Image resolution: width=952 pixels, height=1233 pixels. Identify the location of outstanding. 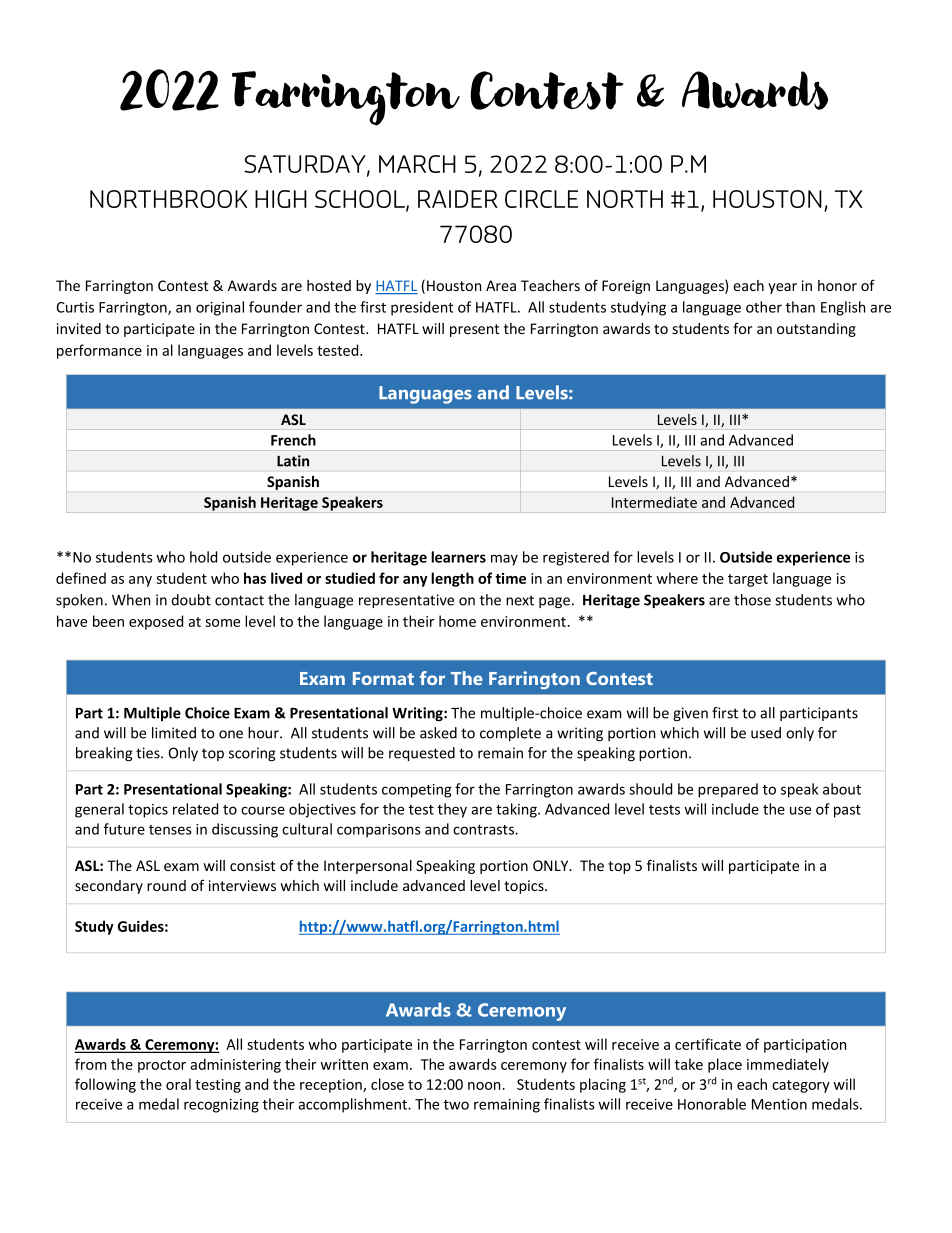
(816, 330).
